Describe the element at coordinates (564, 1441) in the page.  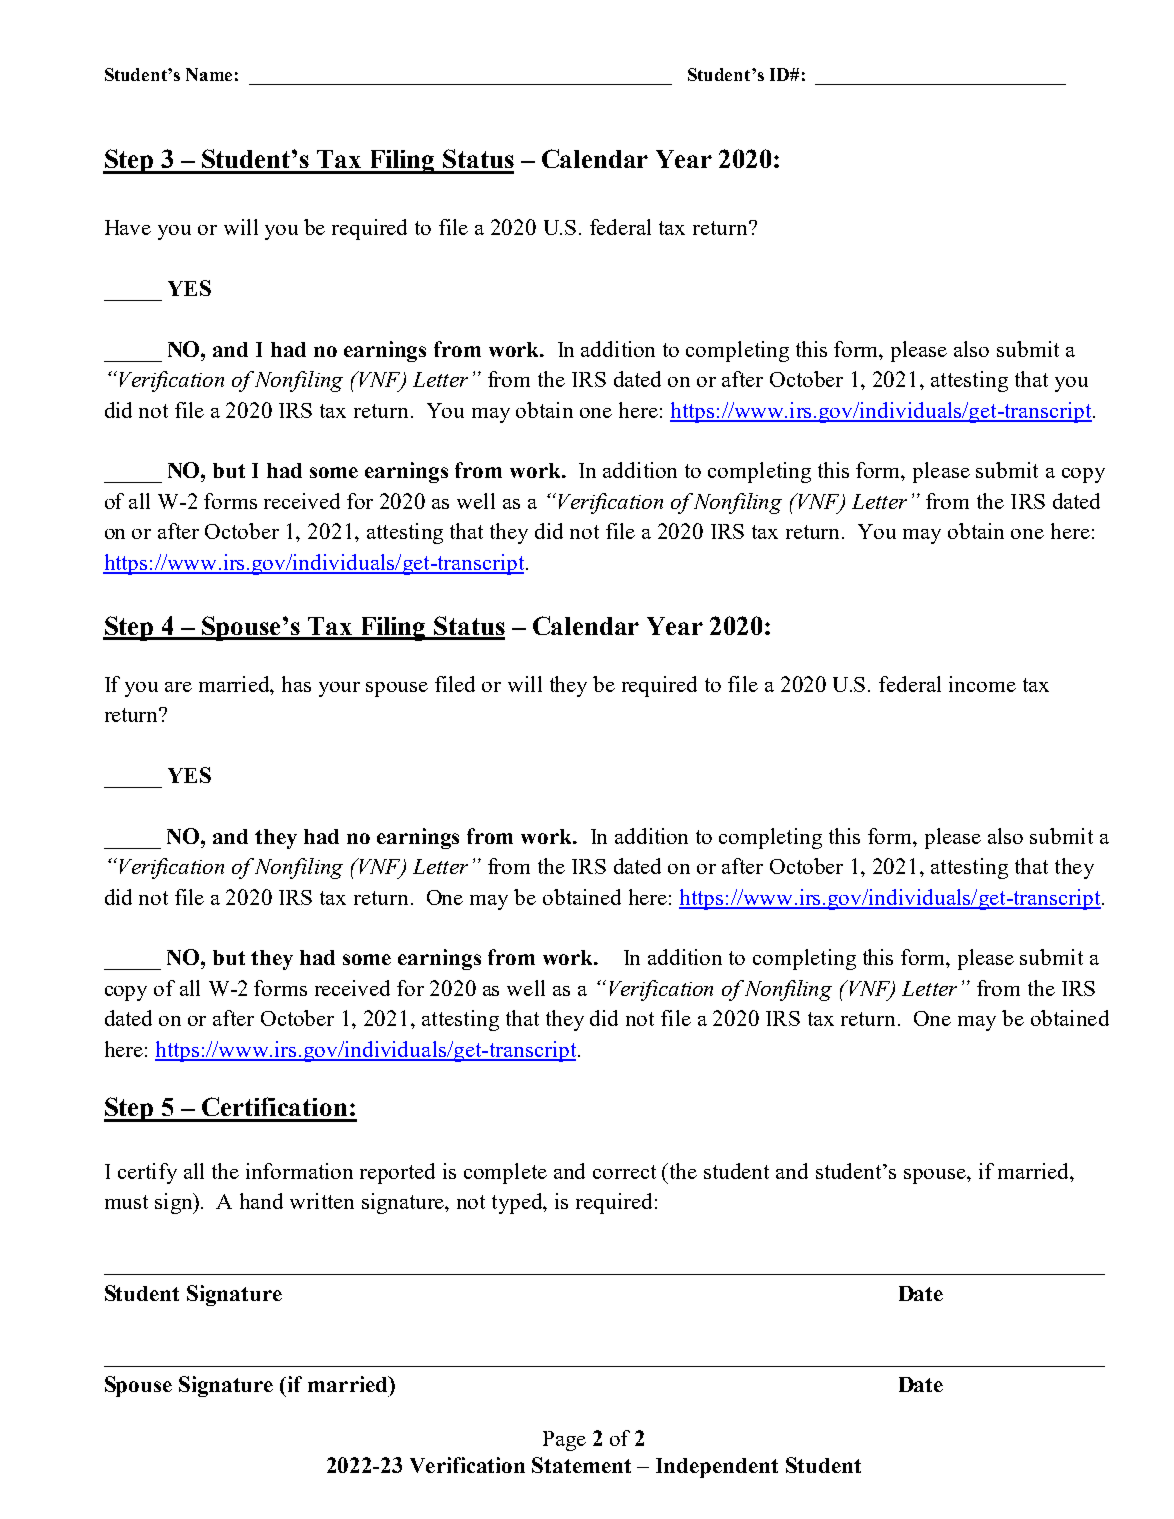
I see `Page` at that location.
